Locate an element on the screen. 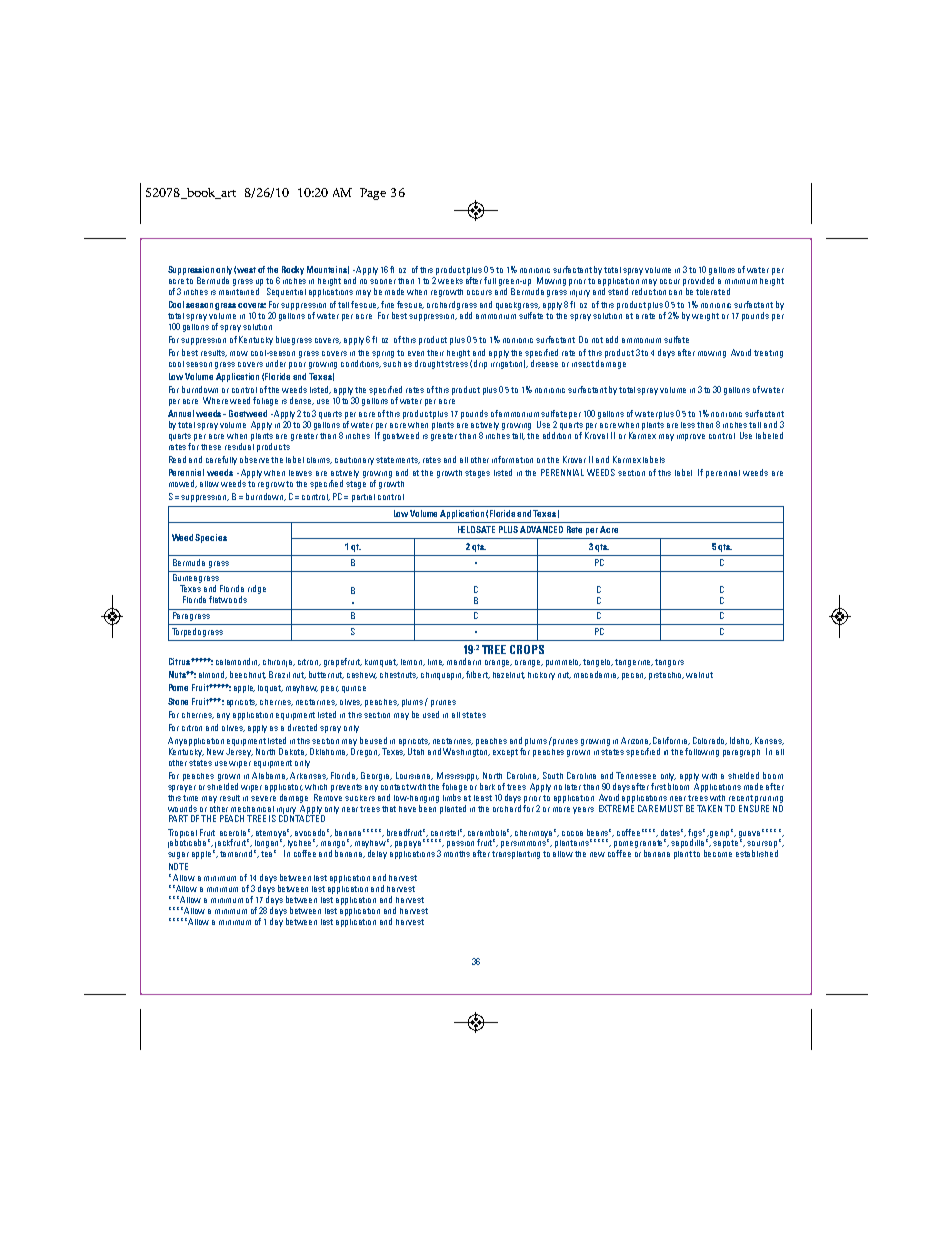 The image size is (952, 1233). mandarin is located at coordinates (464, 661).
